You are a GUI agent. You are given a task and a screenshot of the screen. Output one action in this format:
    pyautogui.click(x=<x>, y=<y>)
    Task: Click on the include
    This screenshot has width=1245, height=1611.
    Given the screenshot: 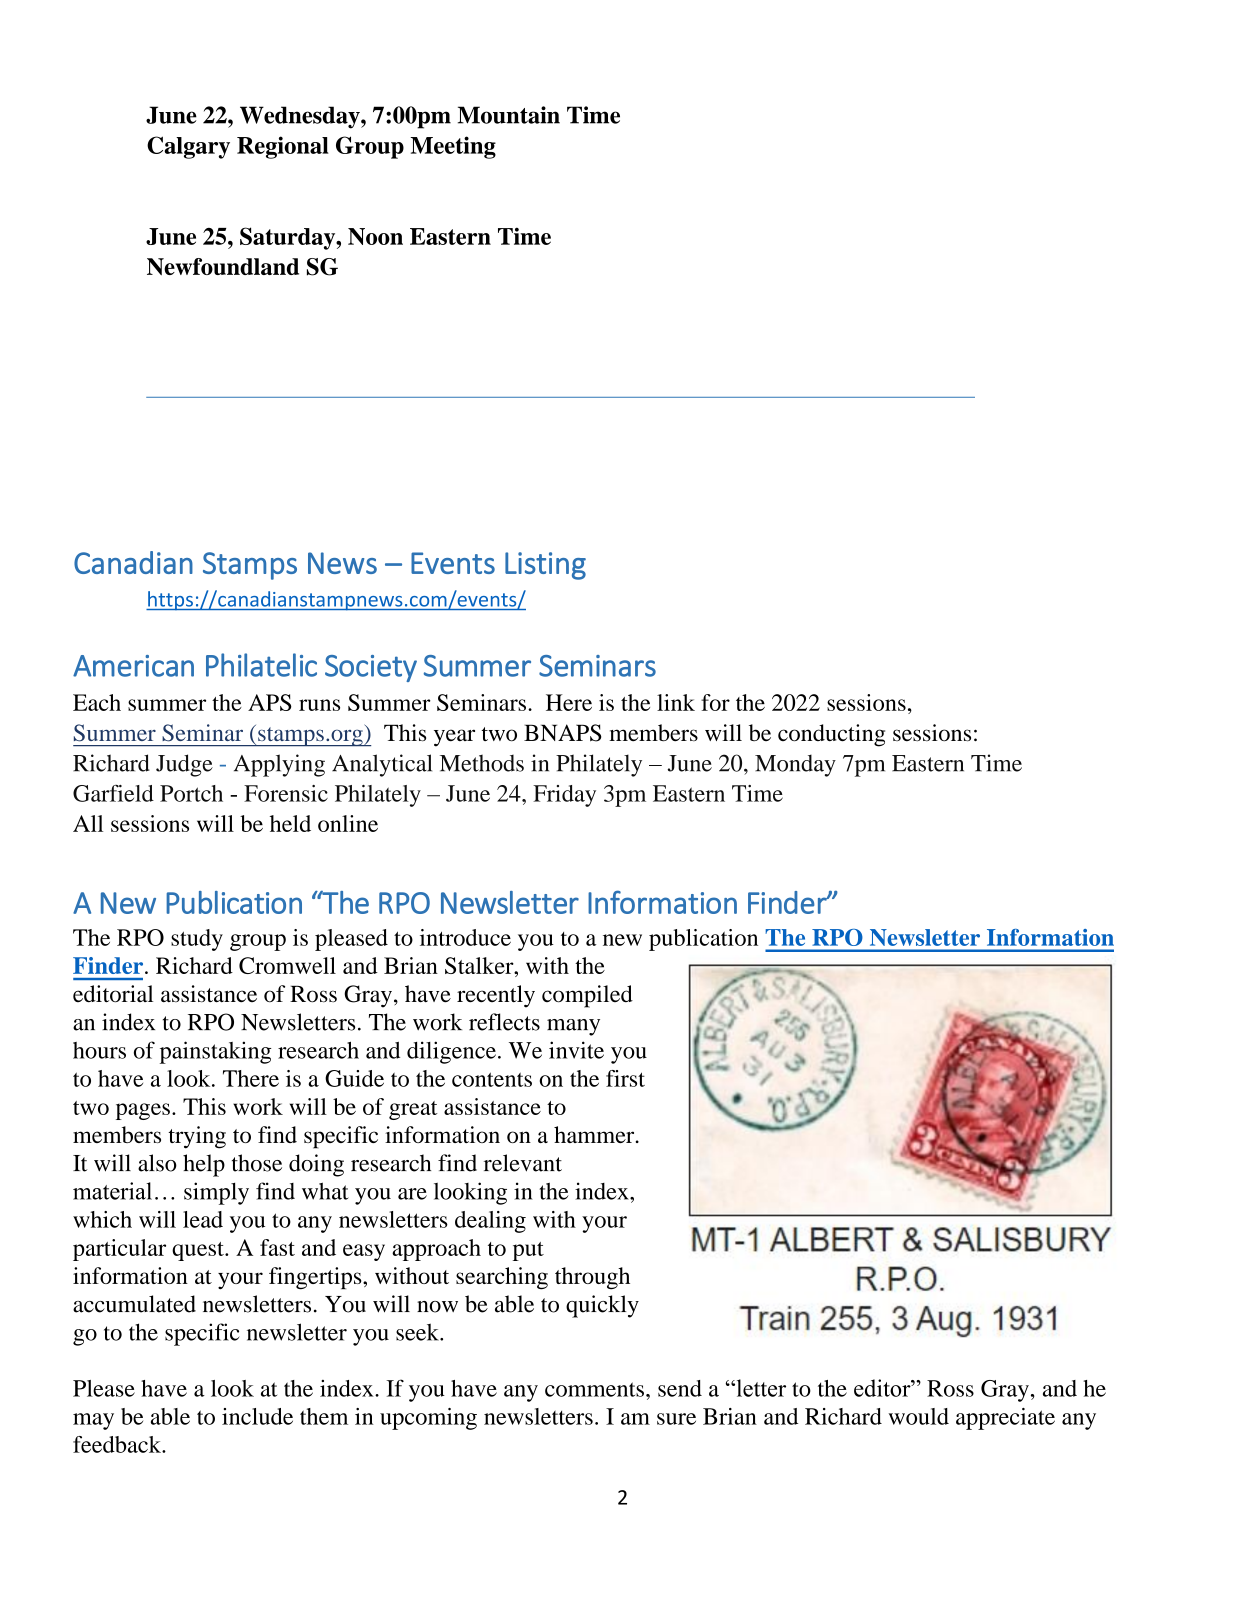 What is the action you would take?
    pyautogui.click(x=257, y=1416)
